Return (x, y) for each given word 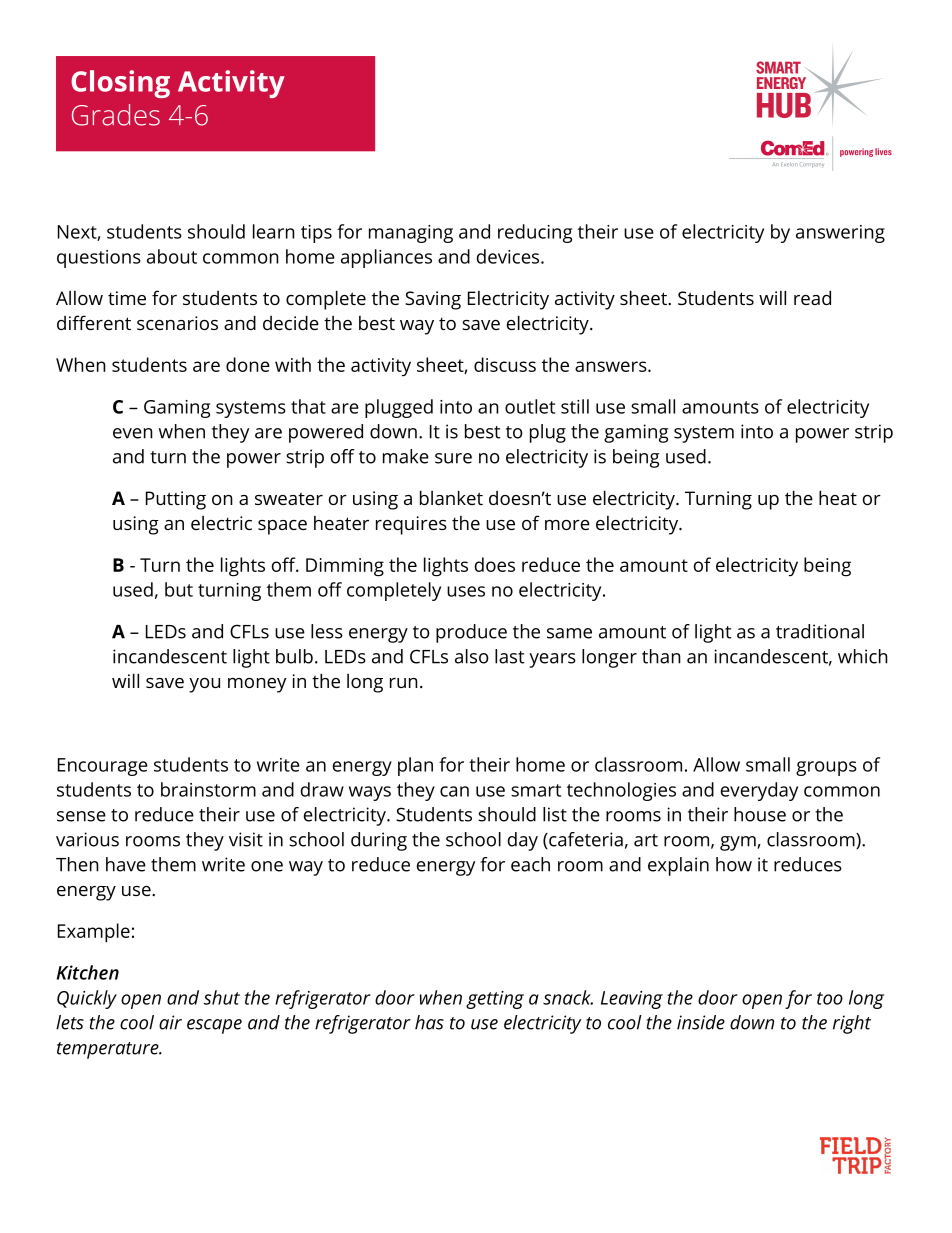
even (133, 433)
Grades (116, 115)
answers (612, 366)
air (170, 1022)
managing (411, 234)
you (204, 685)
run (404, 683)
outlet (530, 406)
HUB (784, 105)
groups (826, 768)
